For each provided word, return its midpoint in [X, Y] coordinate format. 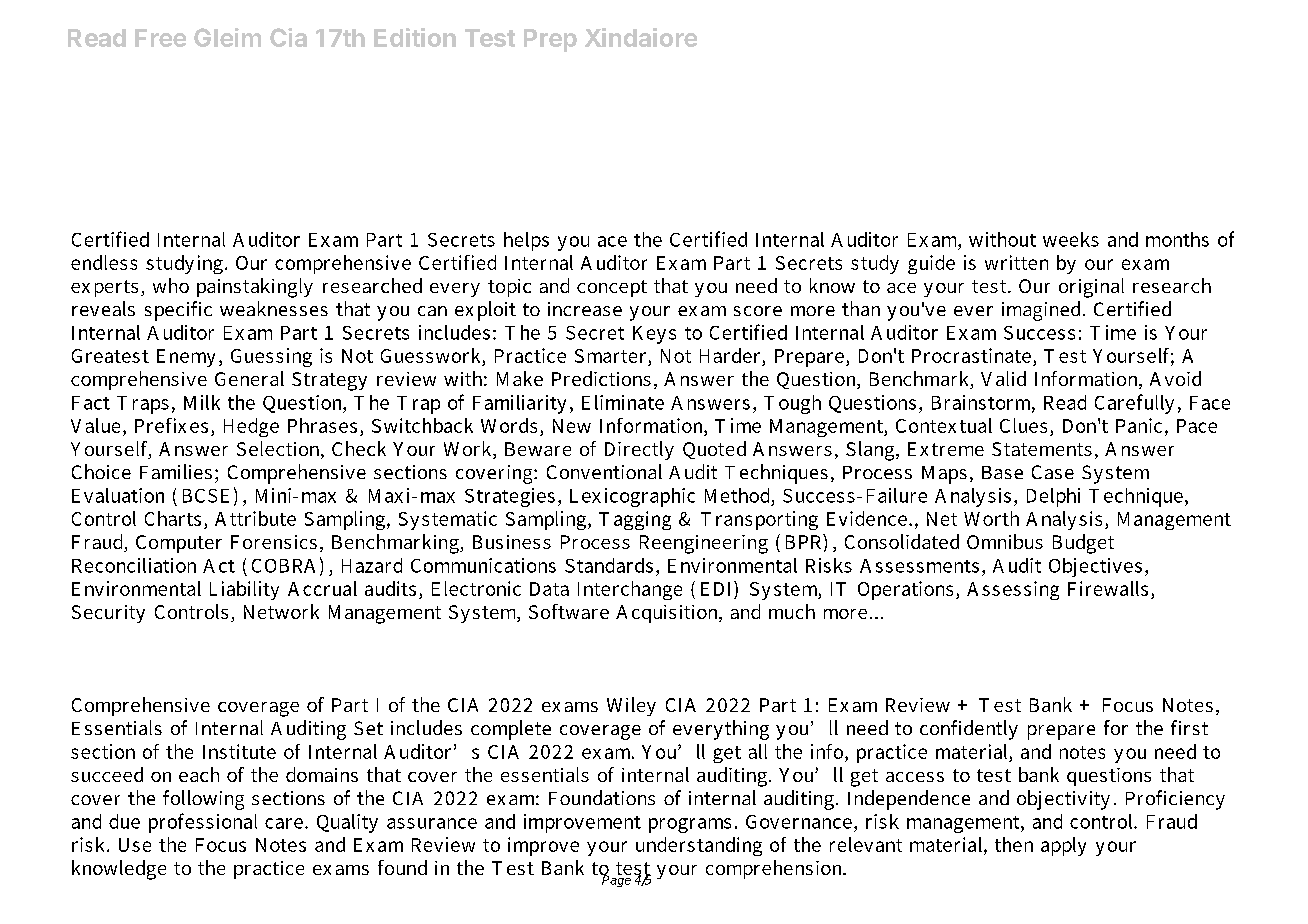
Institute [239, 751]
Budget [1083, 544]
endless [104, 262]
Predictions [601, 378]
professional [203, 823]
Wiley [631, 706]
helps [526, 241]
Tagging [635, 520]
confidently [969, 730]
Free [160, 38]
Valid [1003, 378]
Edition [415, 37]
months [1177, 239]
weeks [1071, 239]
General [249, 378]
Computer [179, 544]
